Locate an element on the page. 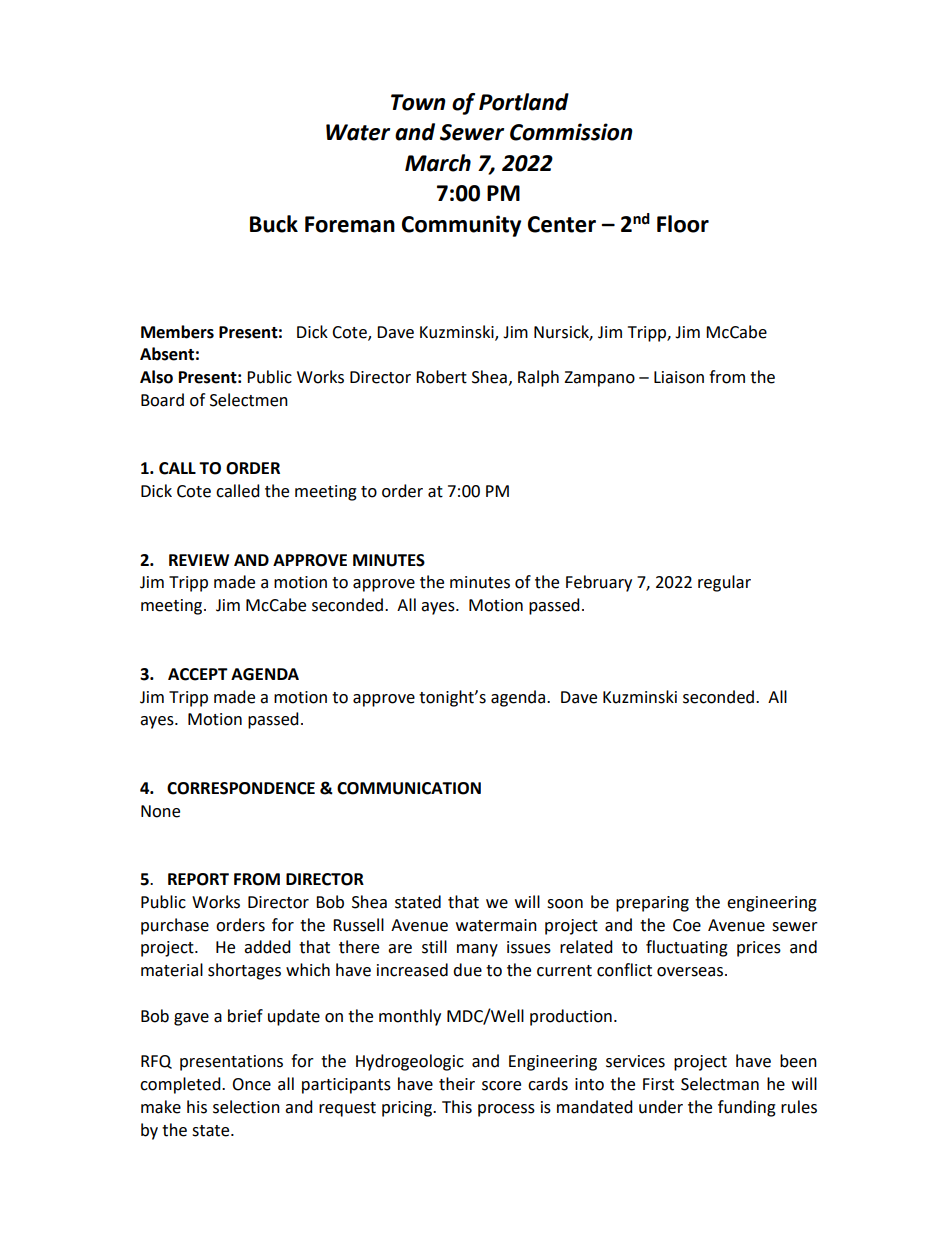 This image has width=952, height=1233. Liaison is located at coordinates (679, 377).
